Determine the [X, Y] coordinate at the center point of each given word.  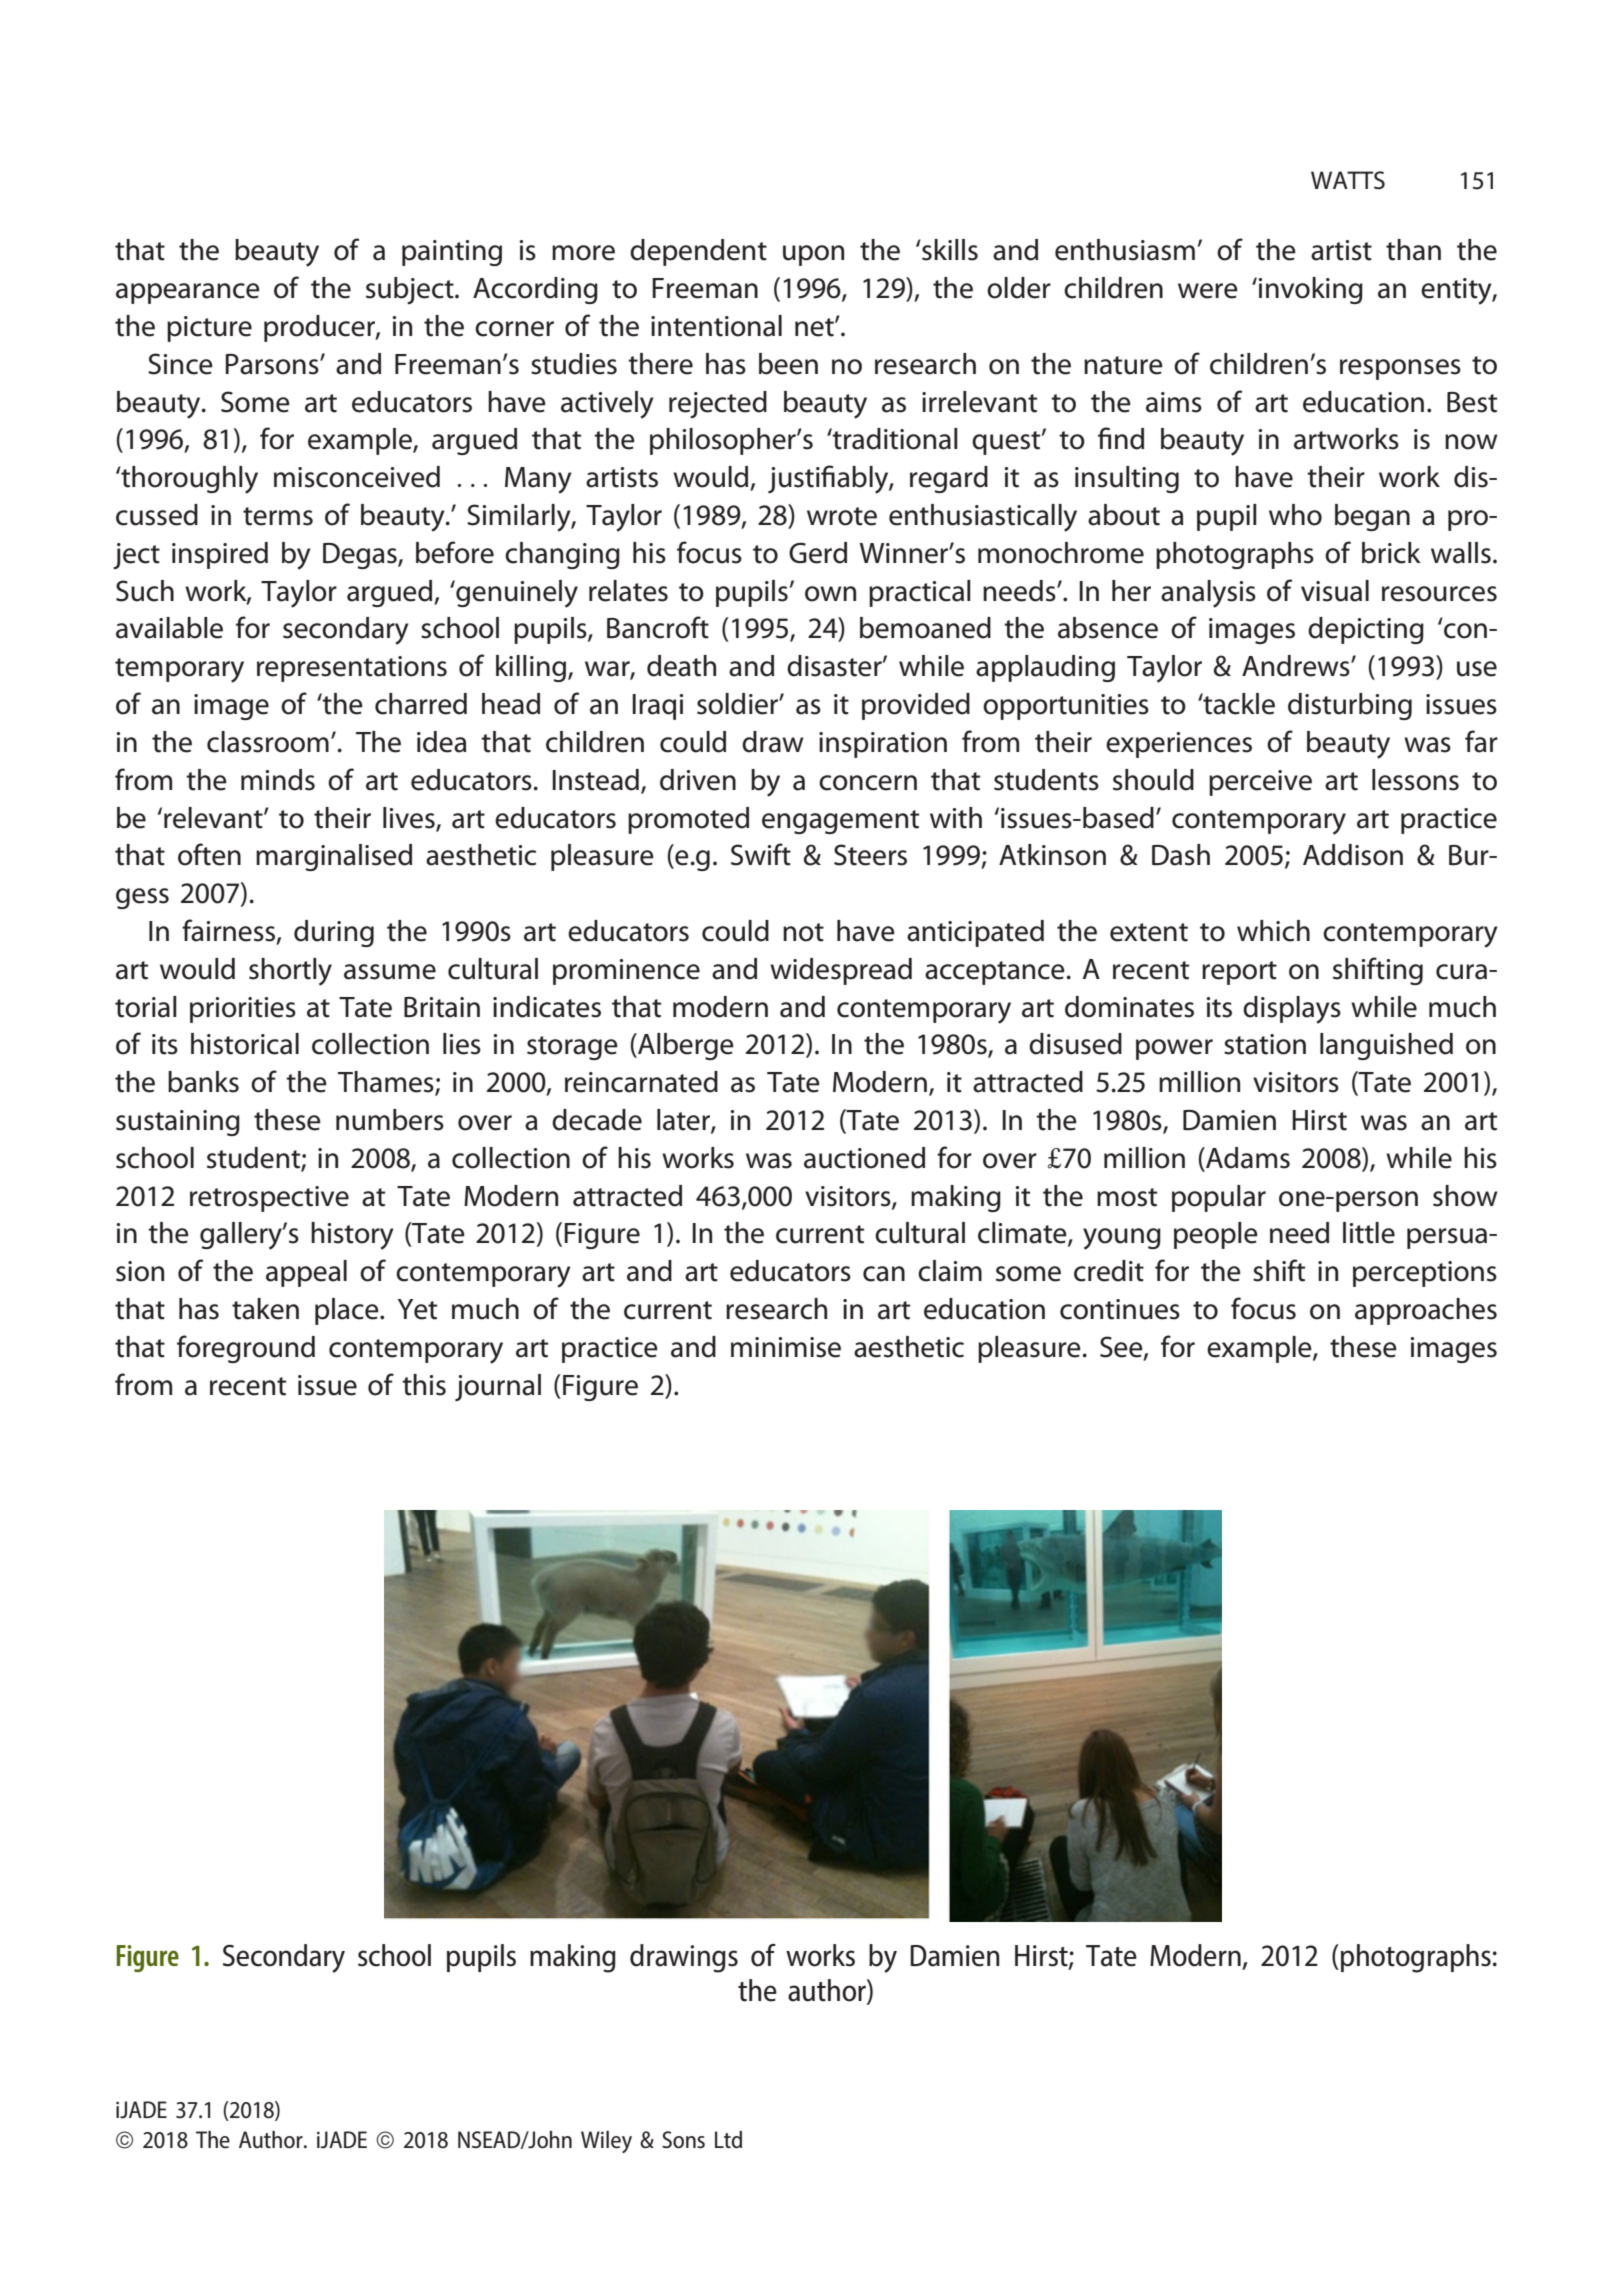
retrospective [269, 1199]
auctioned [864, 1158]
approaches [1426, 1311]
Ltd [728, 2140]
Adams [1247, 1159]
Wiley [606, 2142]
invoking [1310, 290]
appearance [188, 293]
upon [813, 255]
